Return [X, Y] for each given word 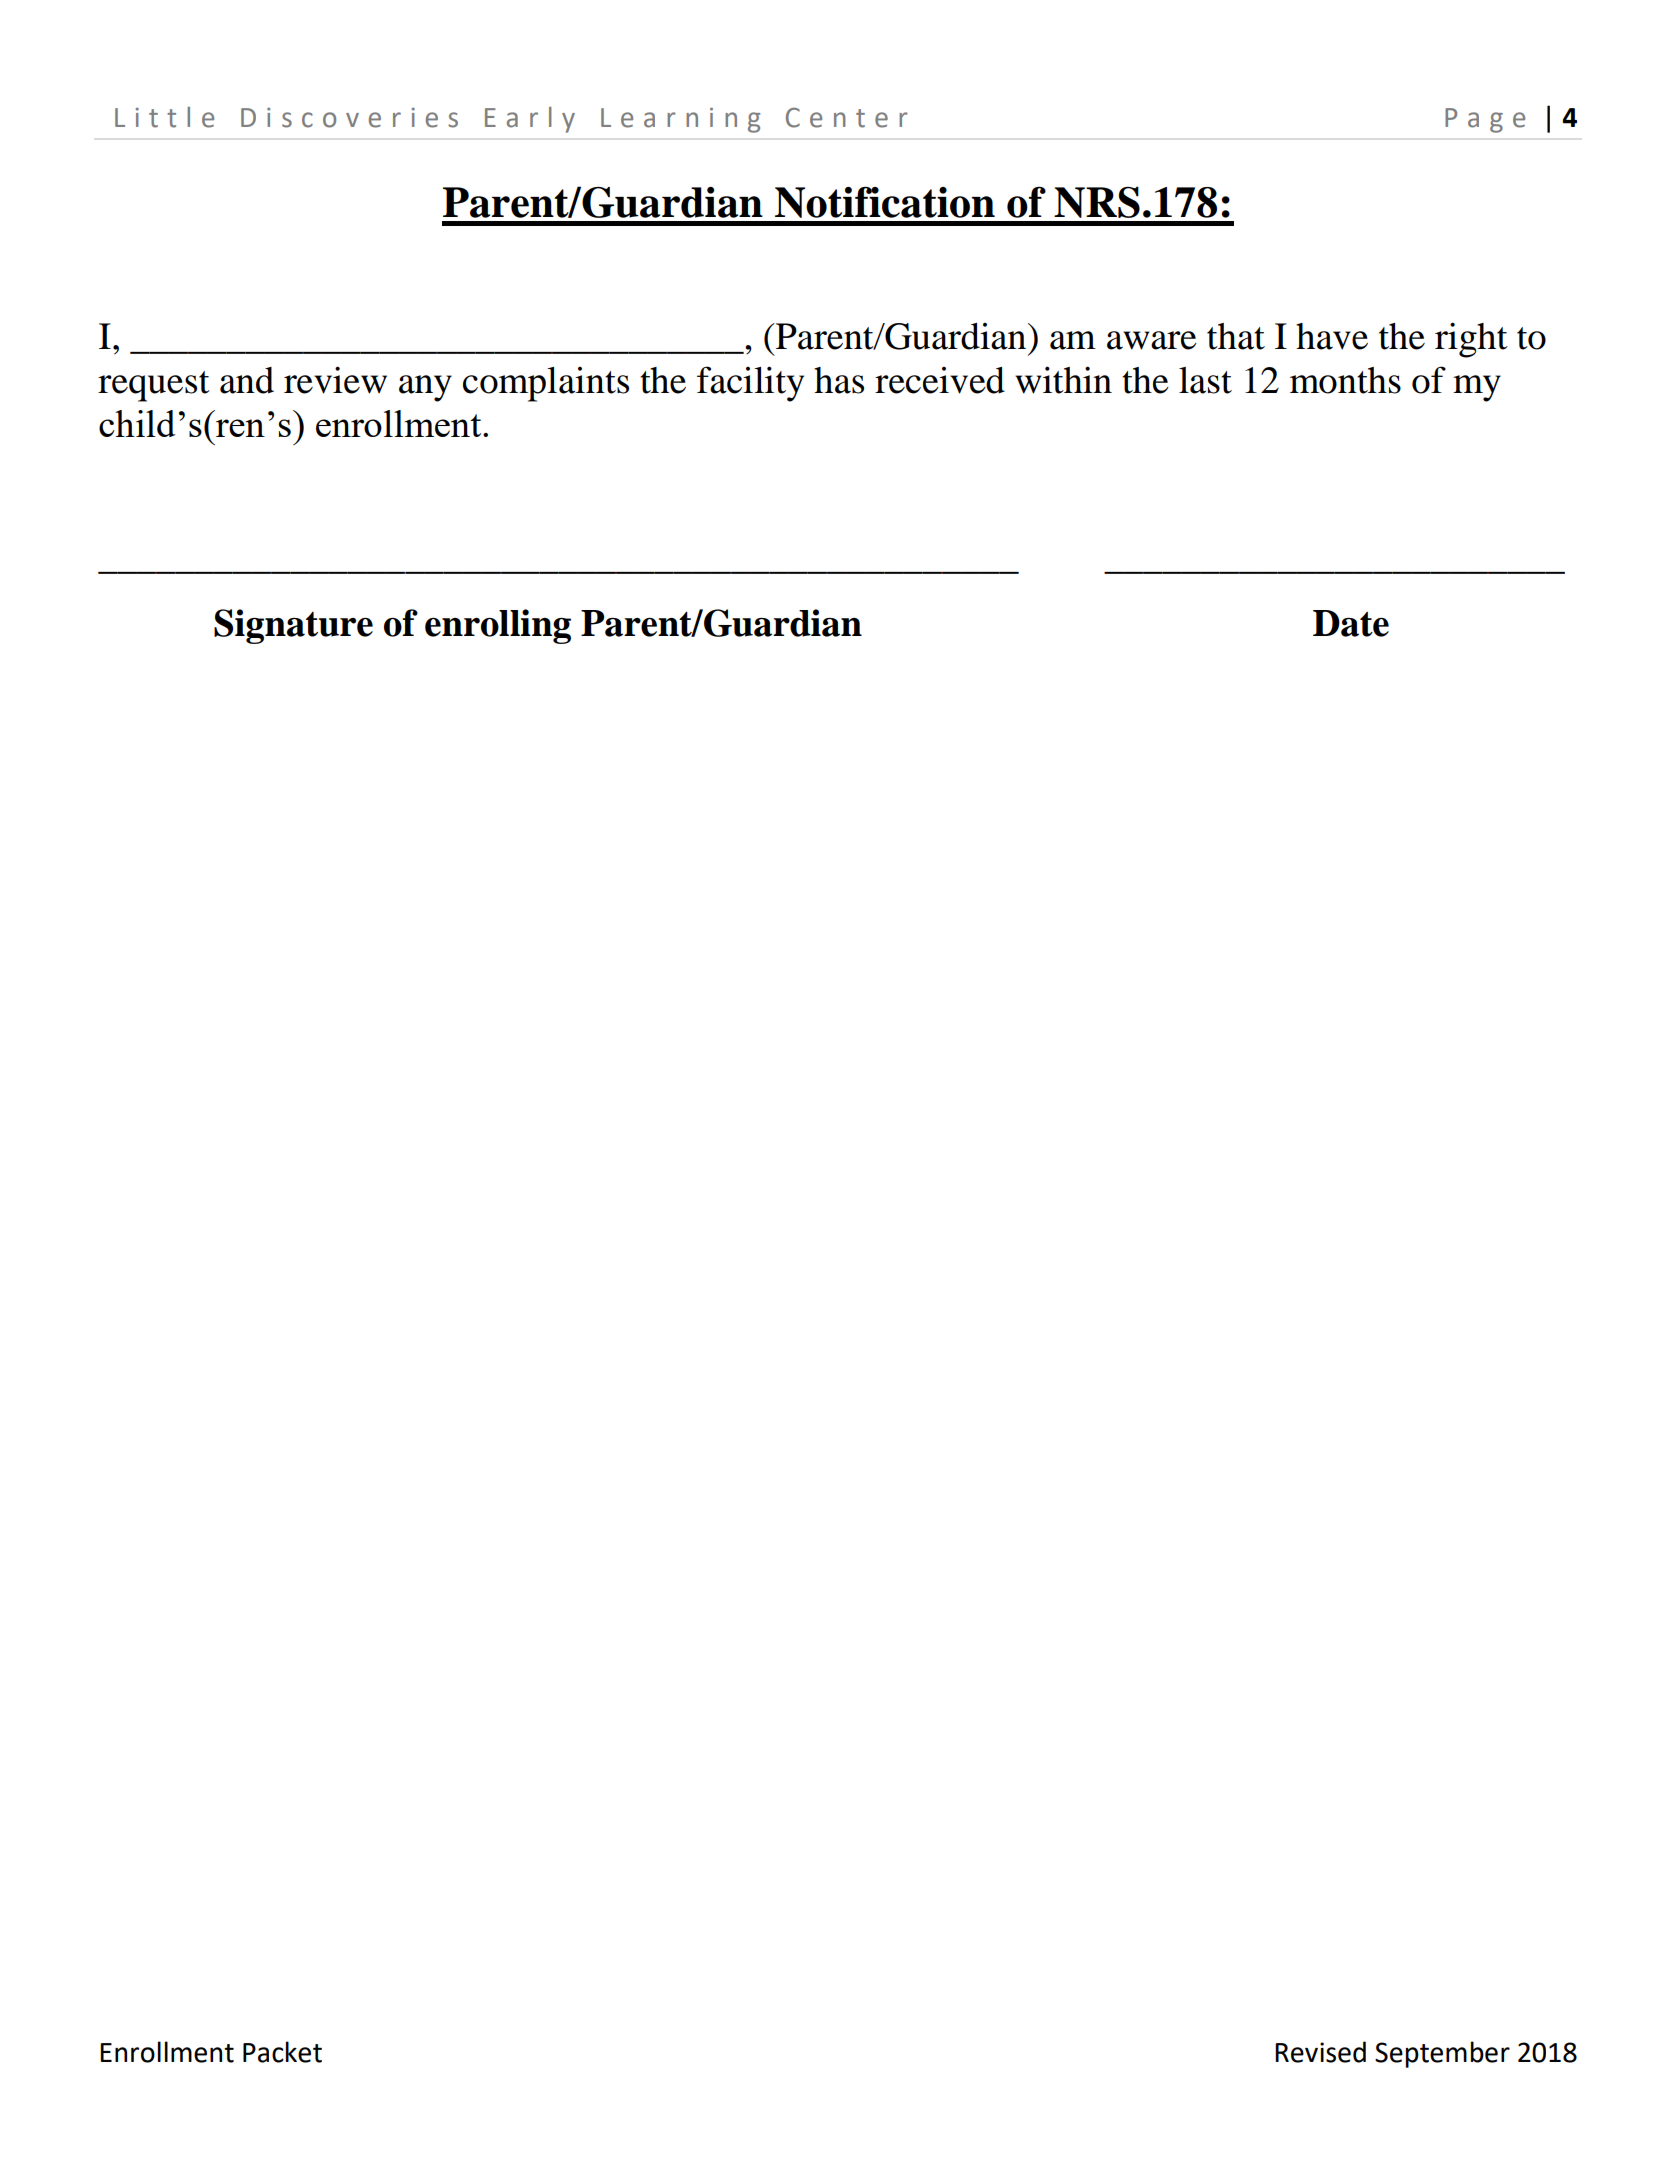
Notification [885, 202]
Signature [293, 626]
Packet [282, 2052]
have [1332, 336]
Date [1351, 623]
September [1442, 2054]
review [335, 380]
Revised [1320, 2052]
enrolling [498, 626]
